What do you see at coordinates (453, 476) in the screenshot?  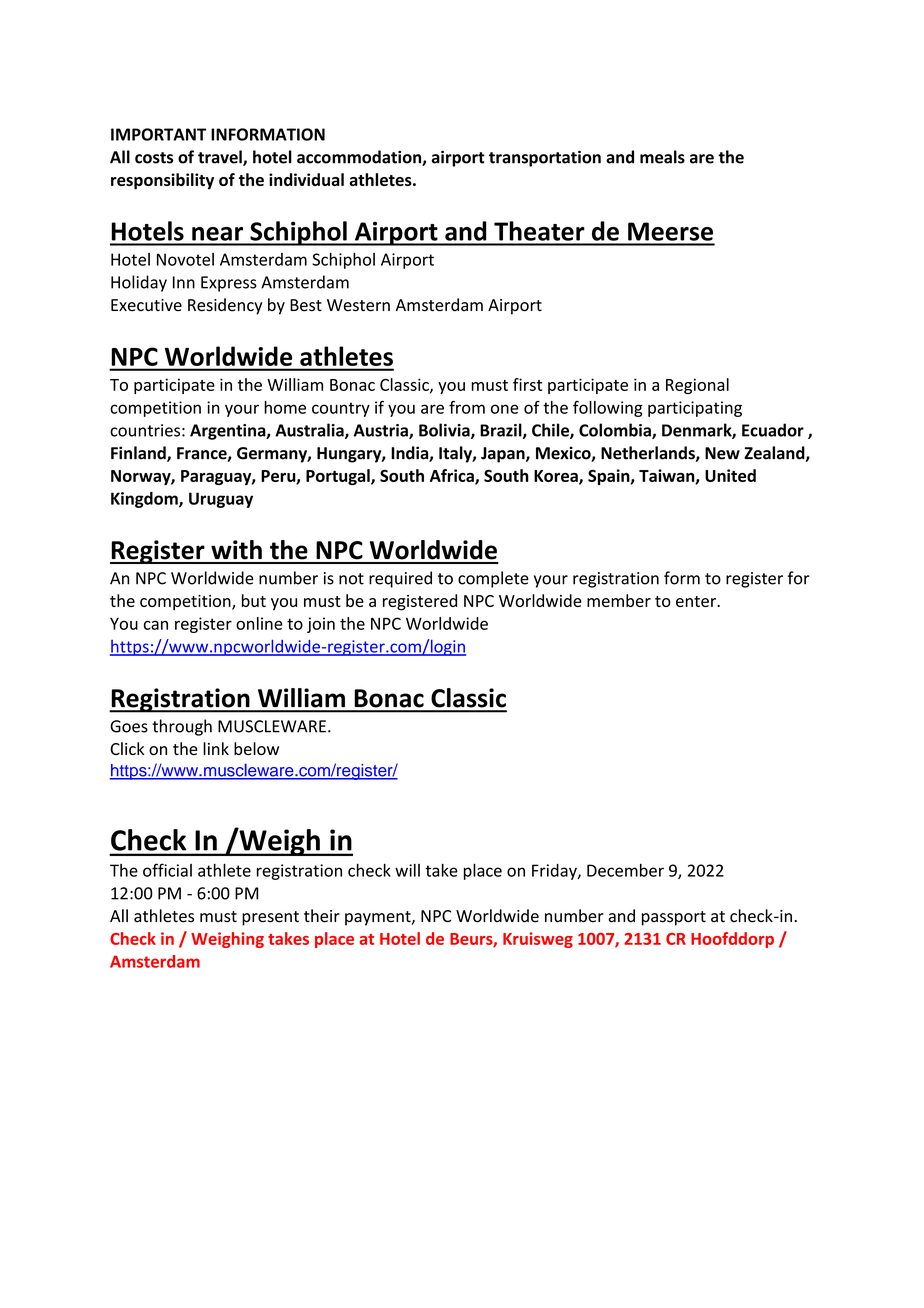 I see `Africa` at bounding box center [453, 476].
